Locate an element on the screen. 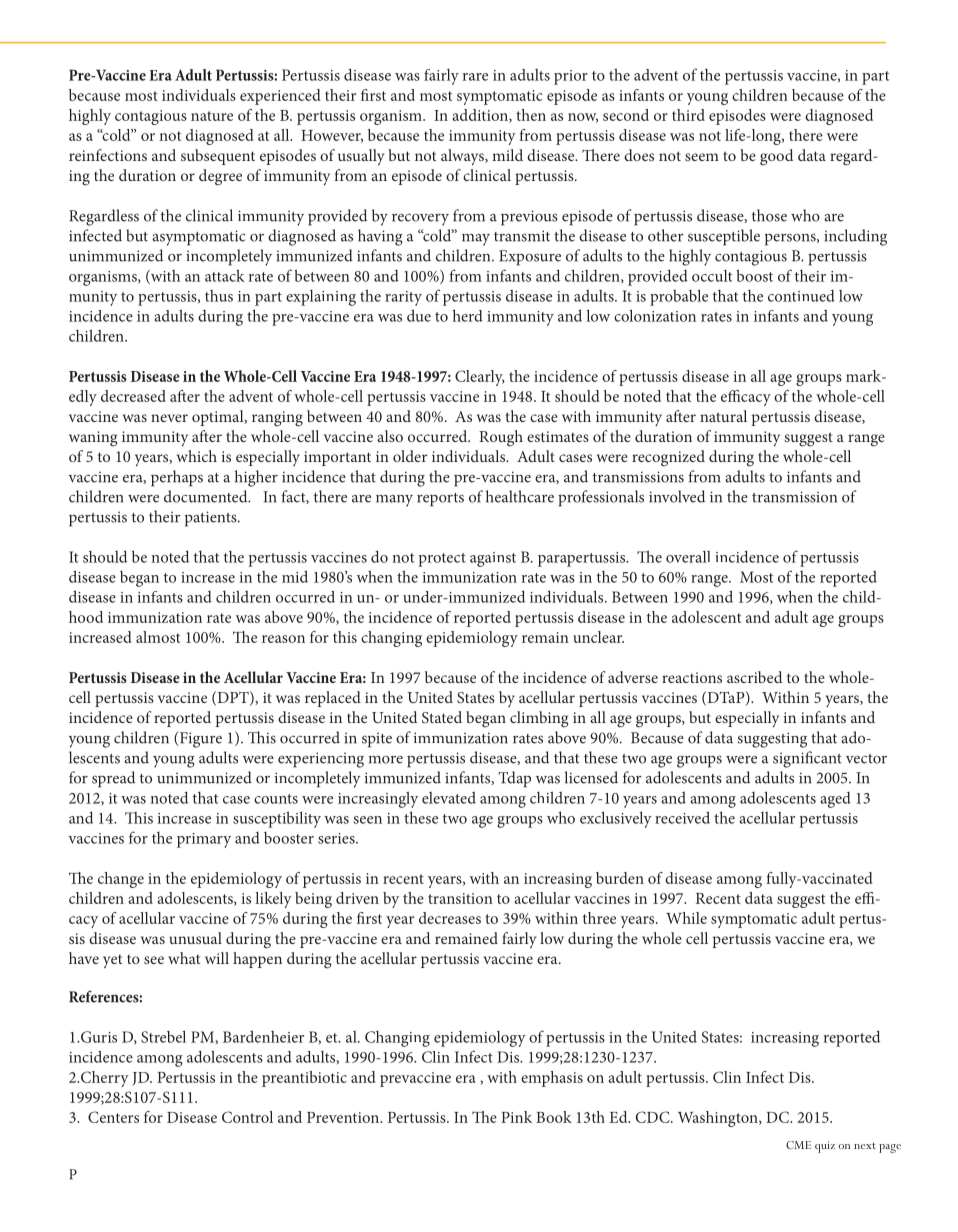  ascribed is located at coordinates (754, 677).
